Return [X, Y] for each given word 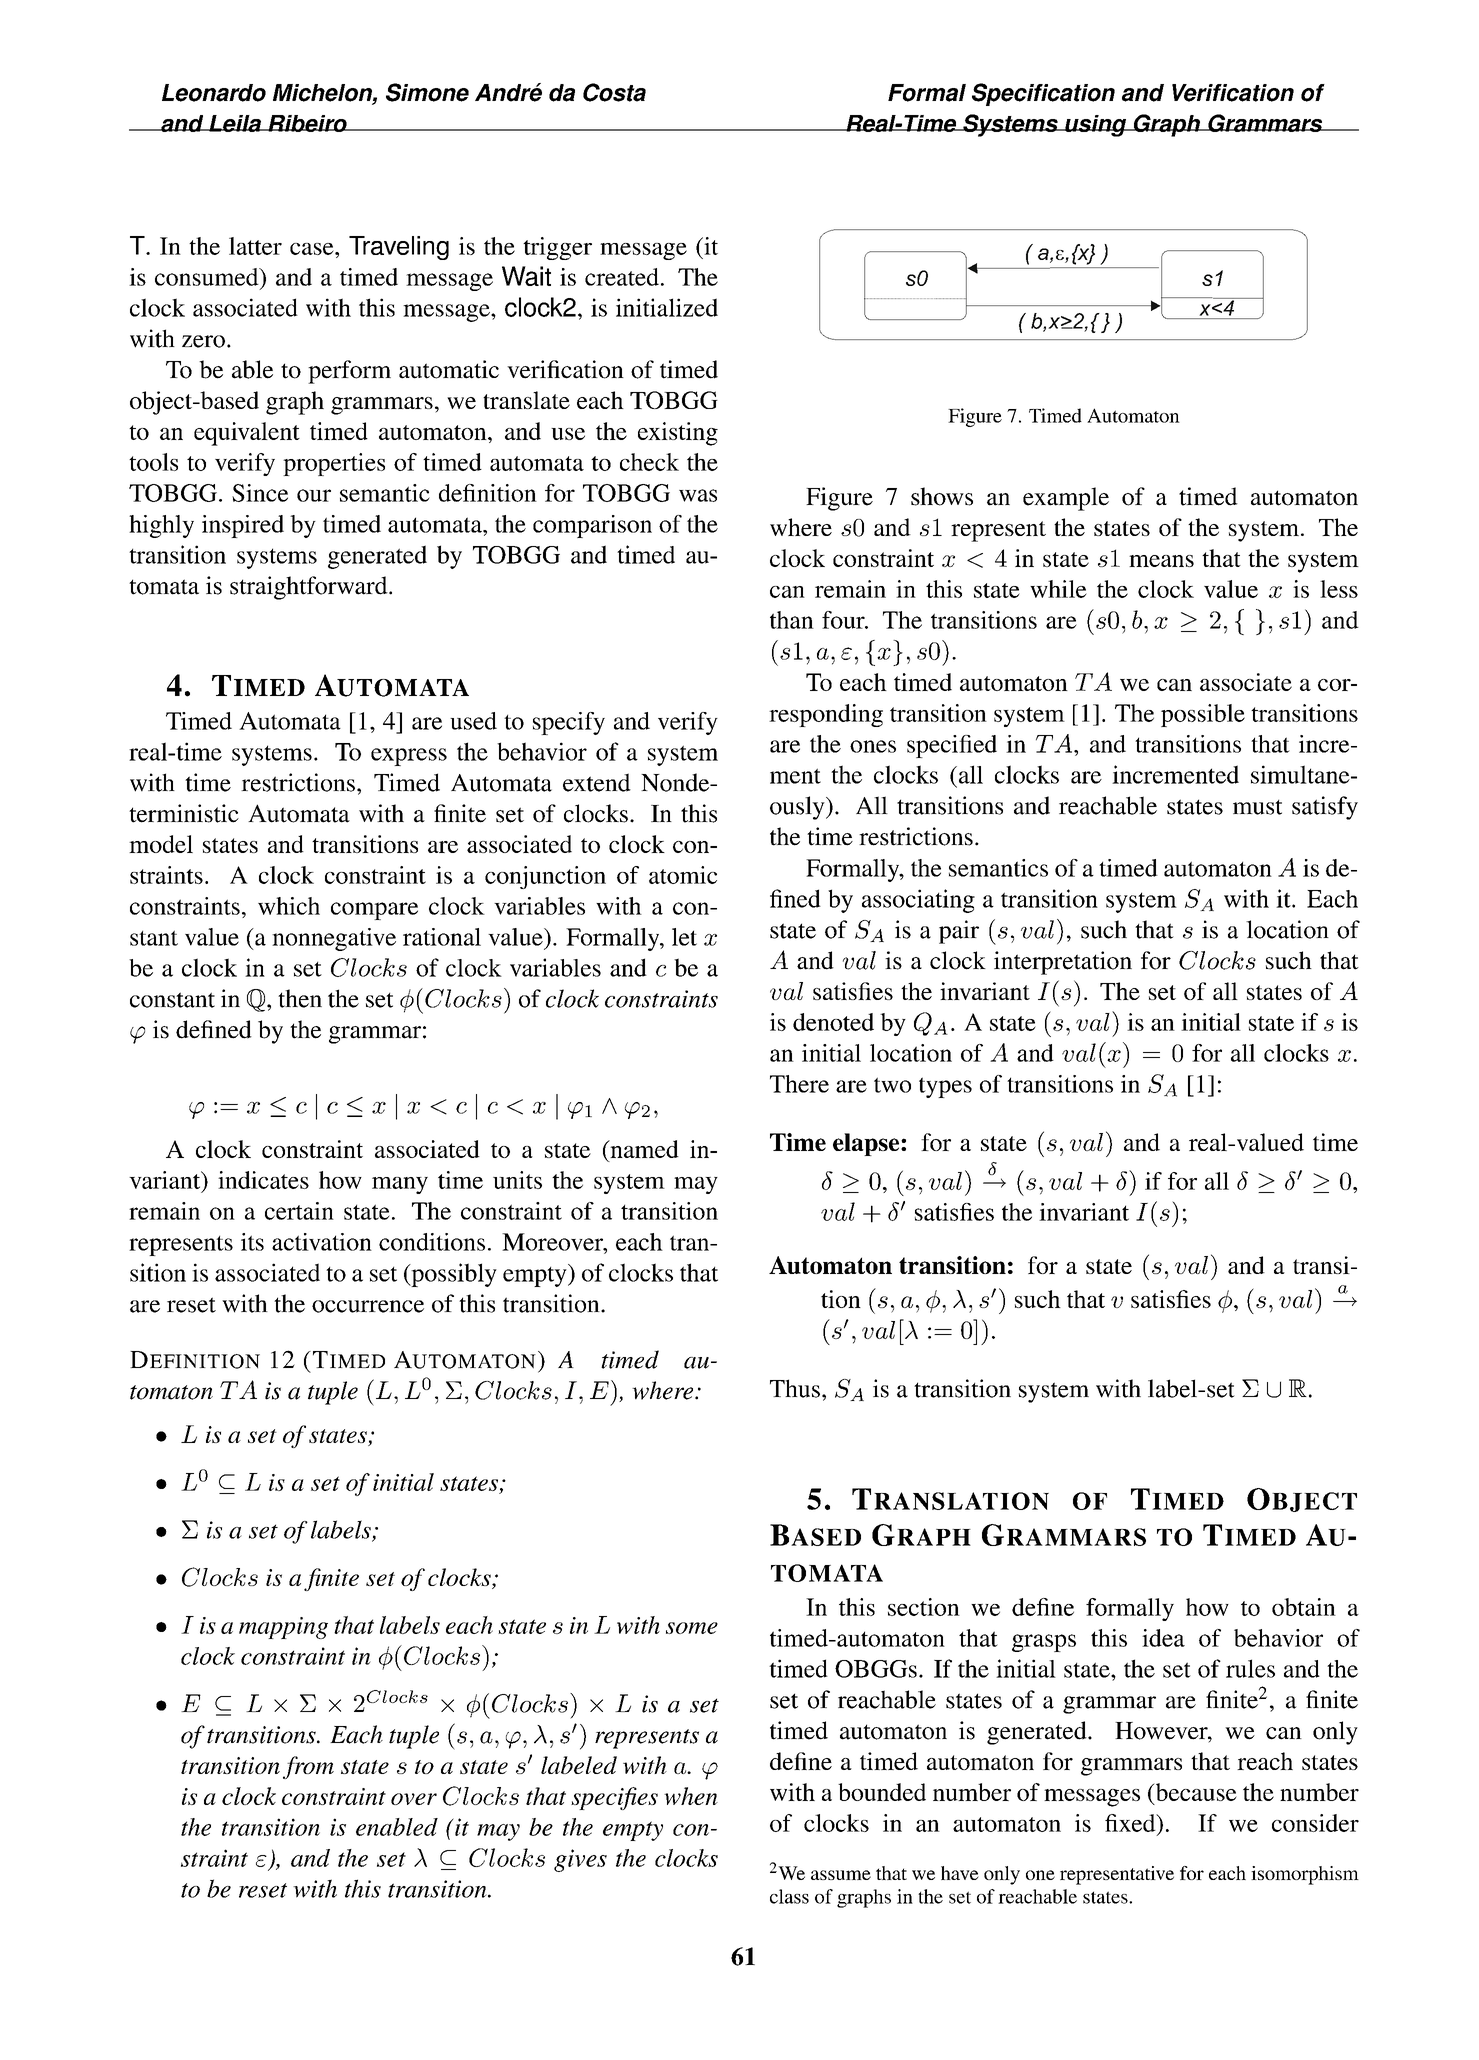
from [308, 1767]
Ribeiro [307, 123]
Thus [795, 1388]
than [792, 620]
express [409, 757]
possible [1203, 715]
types [945, 1087]
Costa [614, 92]
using [1096, 126]
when [691, 1796]
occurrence [368, 1306]
